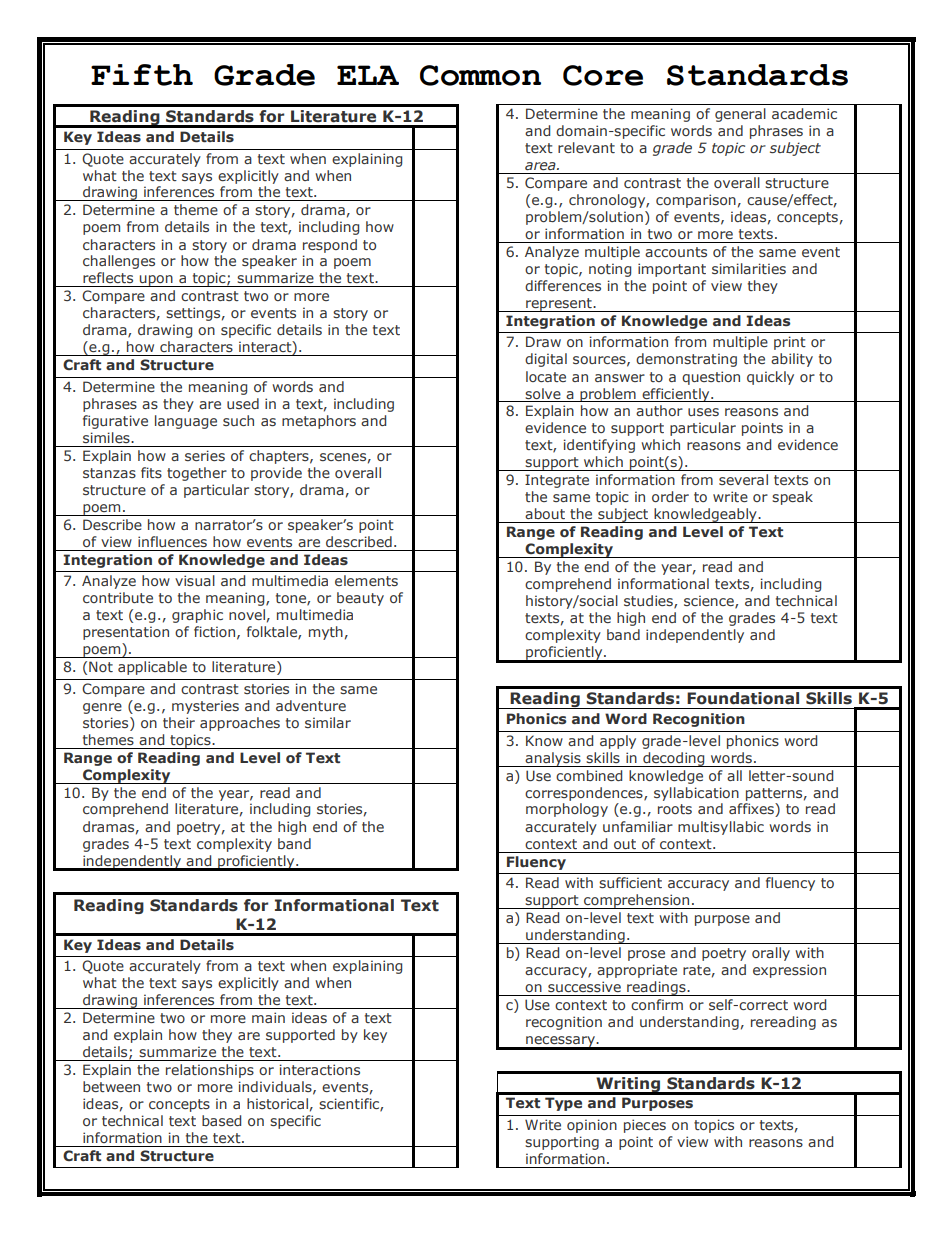  I want to click on uses, so click(703, 412).
